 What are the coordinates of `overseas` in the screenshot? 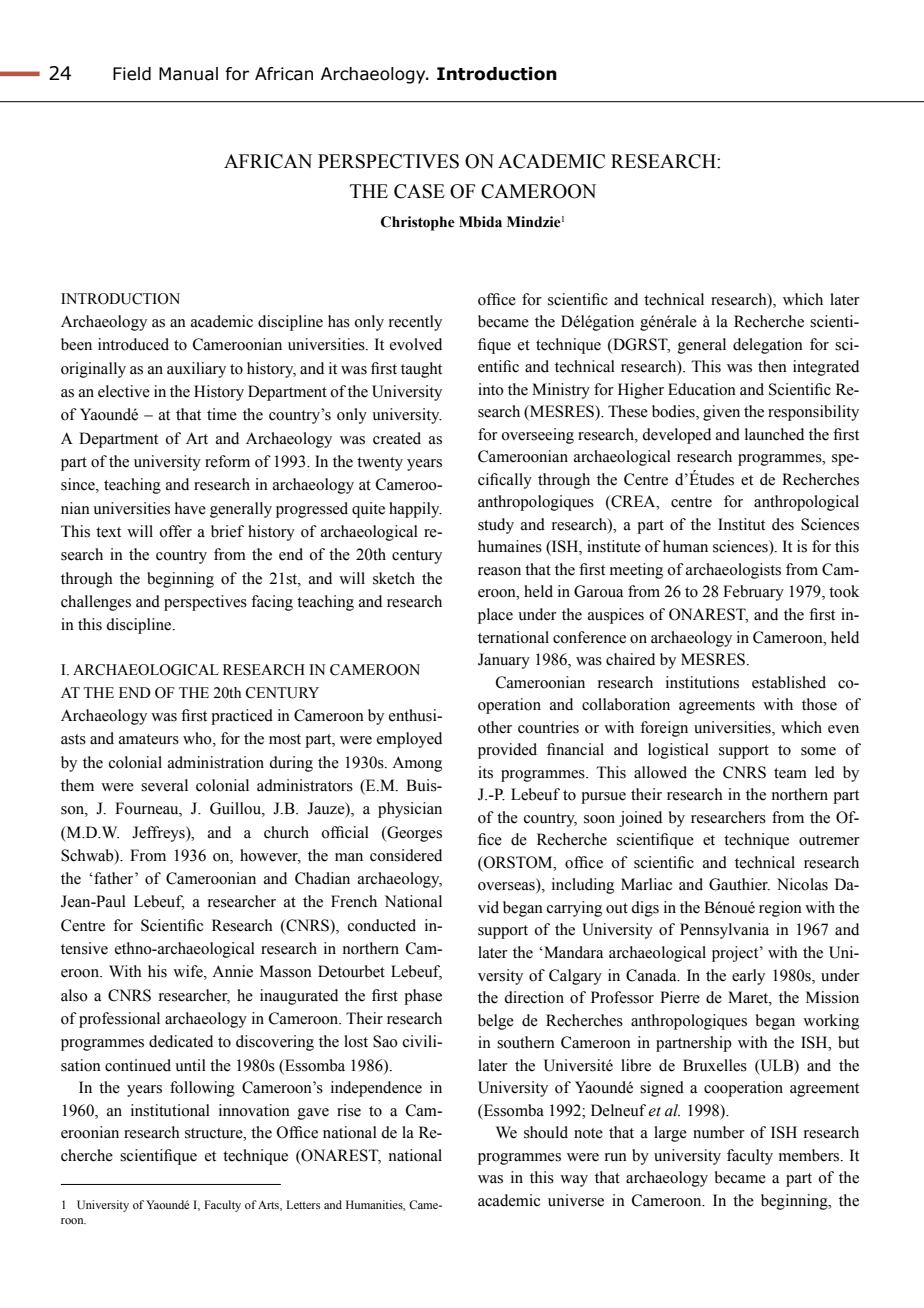 It's located at (507, 887).
